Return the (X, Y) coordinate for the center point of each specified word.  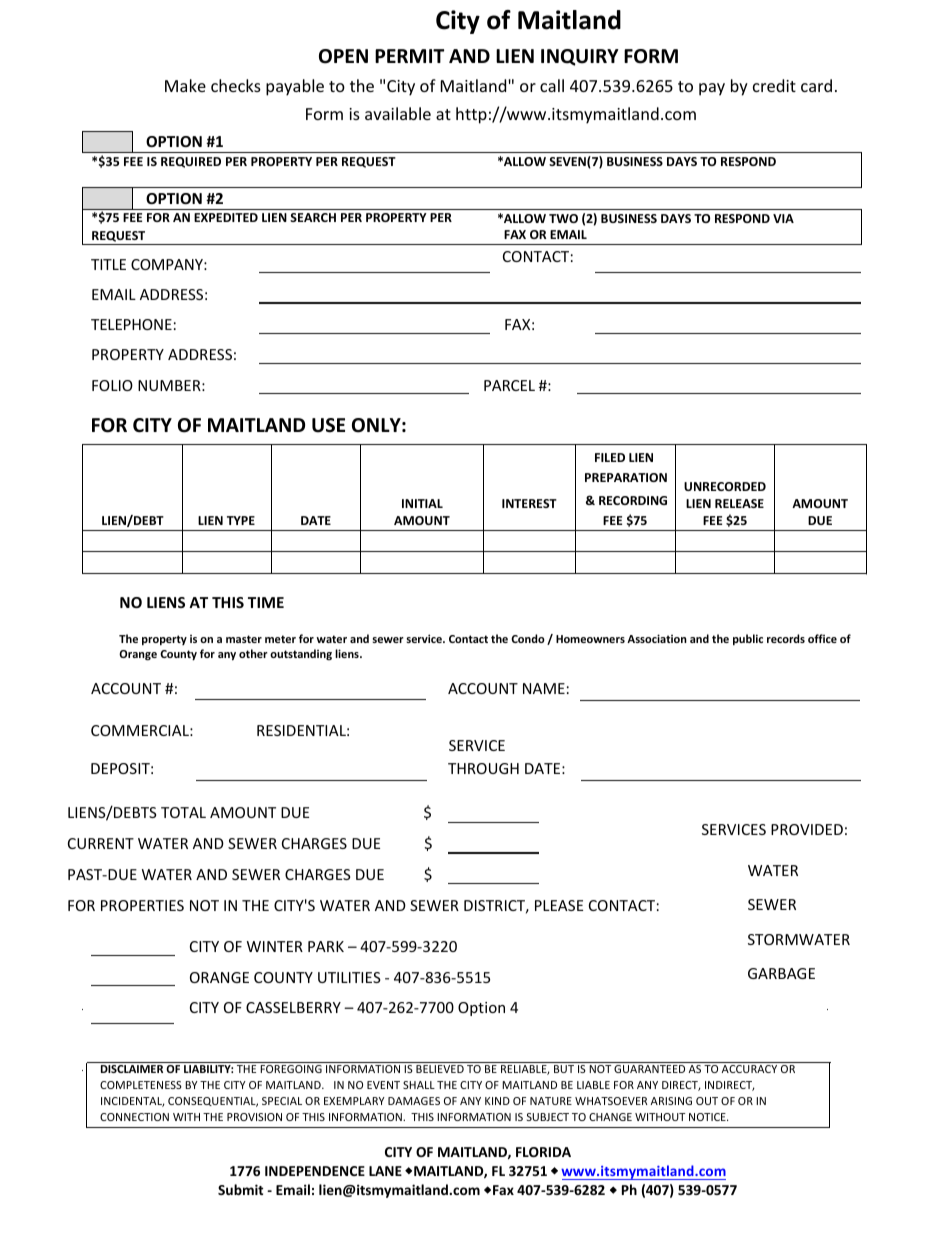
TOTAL (183, 812)
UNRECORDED (725, 486)
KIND (497, 1101)
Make (185, 85)
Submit (240, 1189)
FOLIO (112, 385)
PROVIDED (807, 829)
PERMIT (409, 56)
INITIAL (422, 503)
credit (774, 85)
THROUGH (483, 768)
